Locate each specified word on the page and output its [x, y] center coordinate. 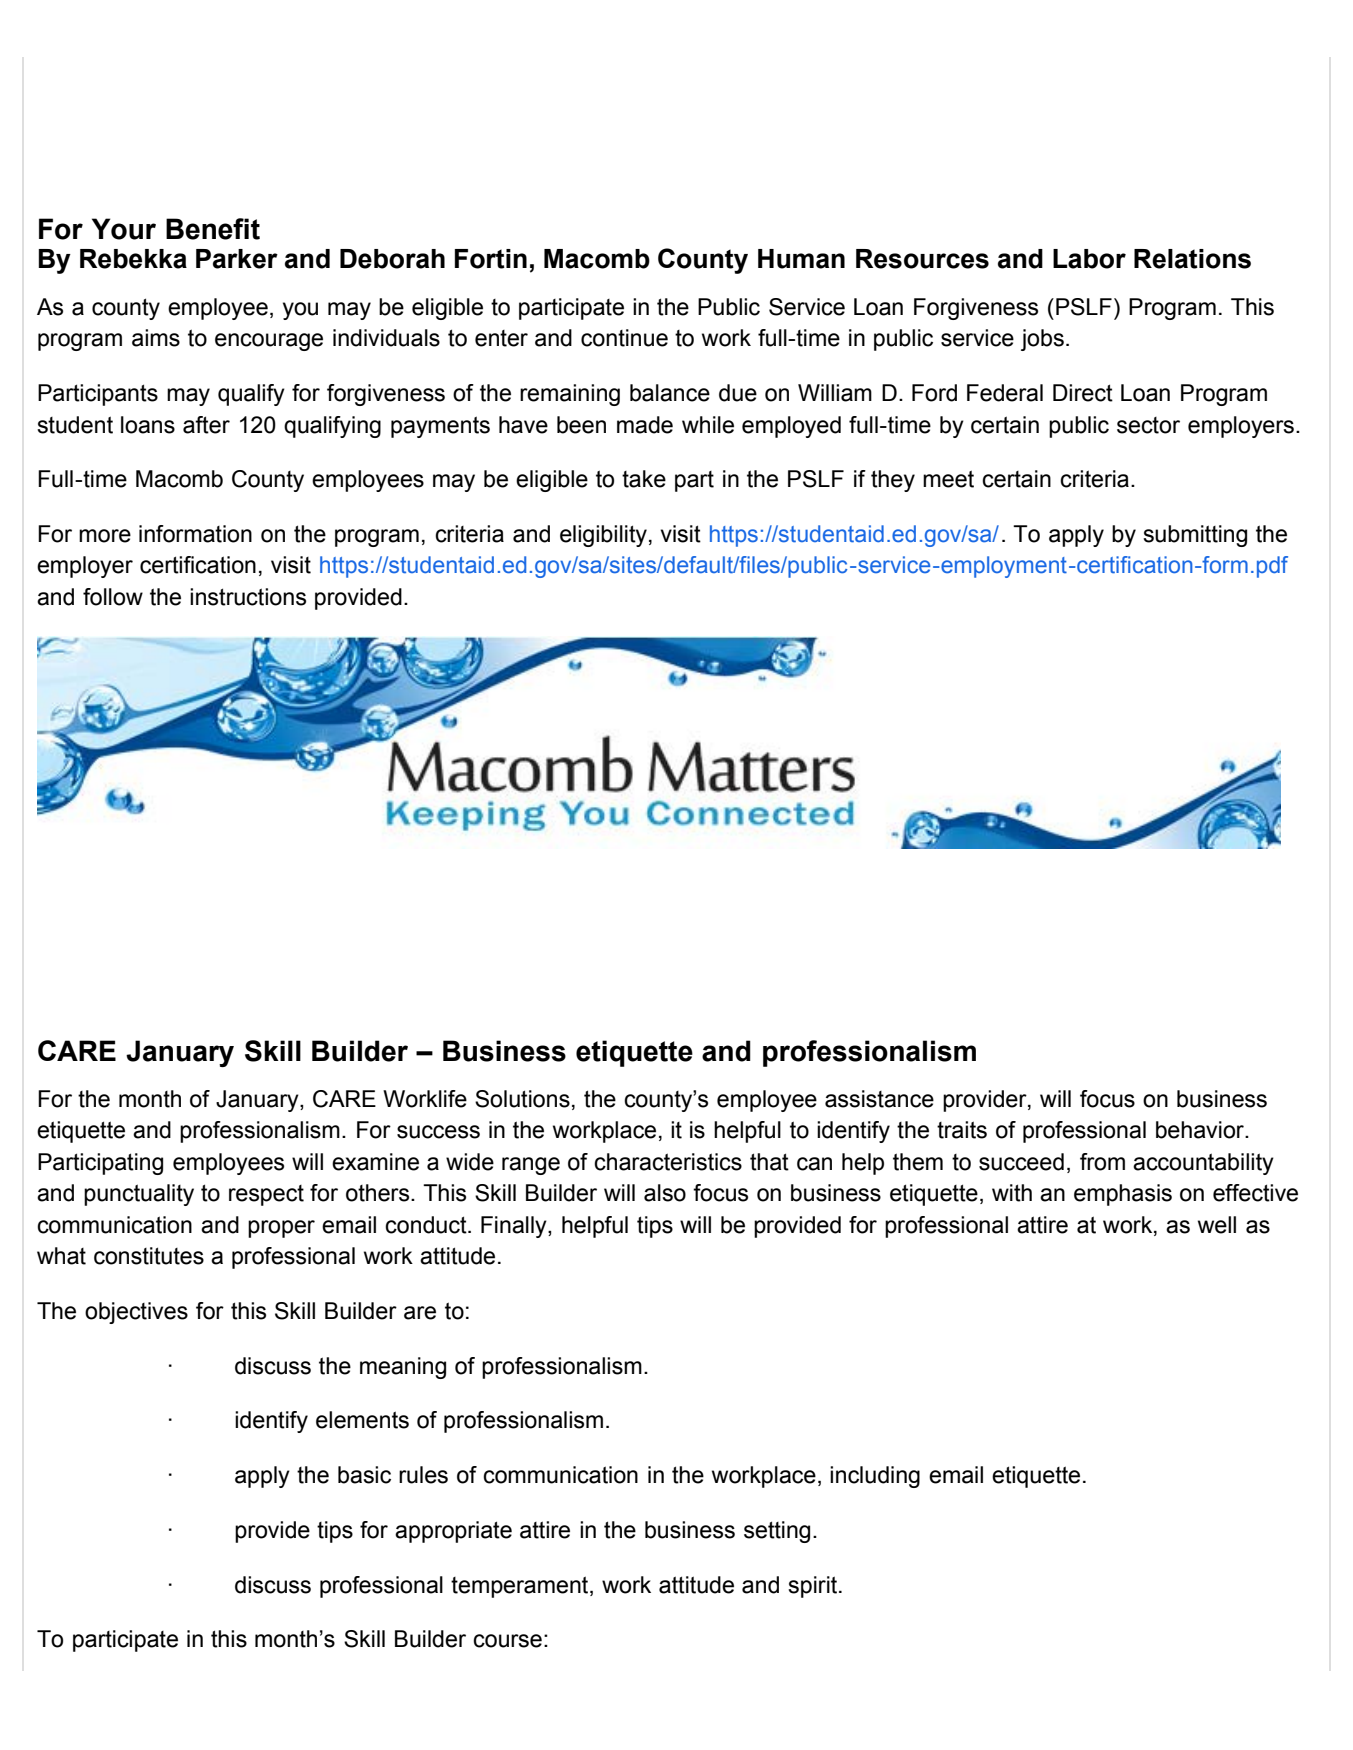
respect [266, 1195]
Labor [1089, 259]
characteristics [668, 1162]
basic [364, 1475]
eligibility [603, 536]
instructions [248, 597]
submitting [1195, 536]
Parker [237, 259]
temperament [521, 1587]
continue [624, 338]
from [1102, 1162]
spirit [814, 1587]
